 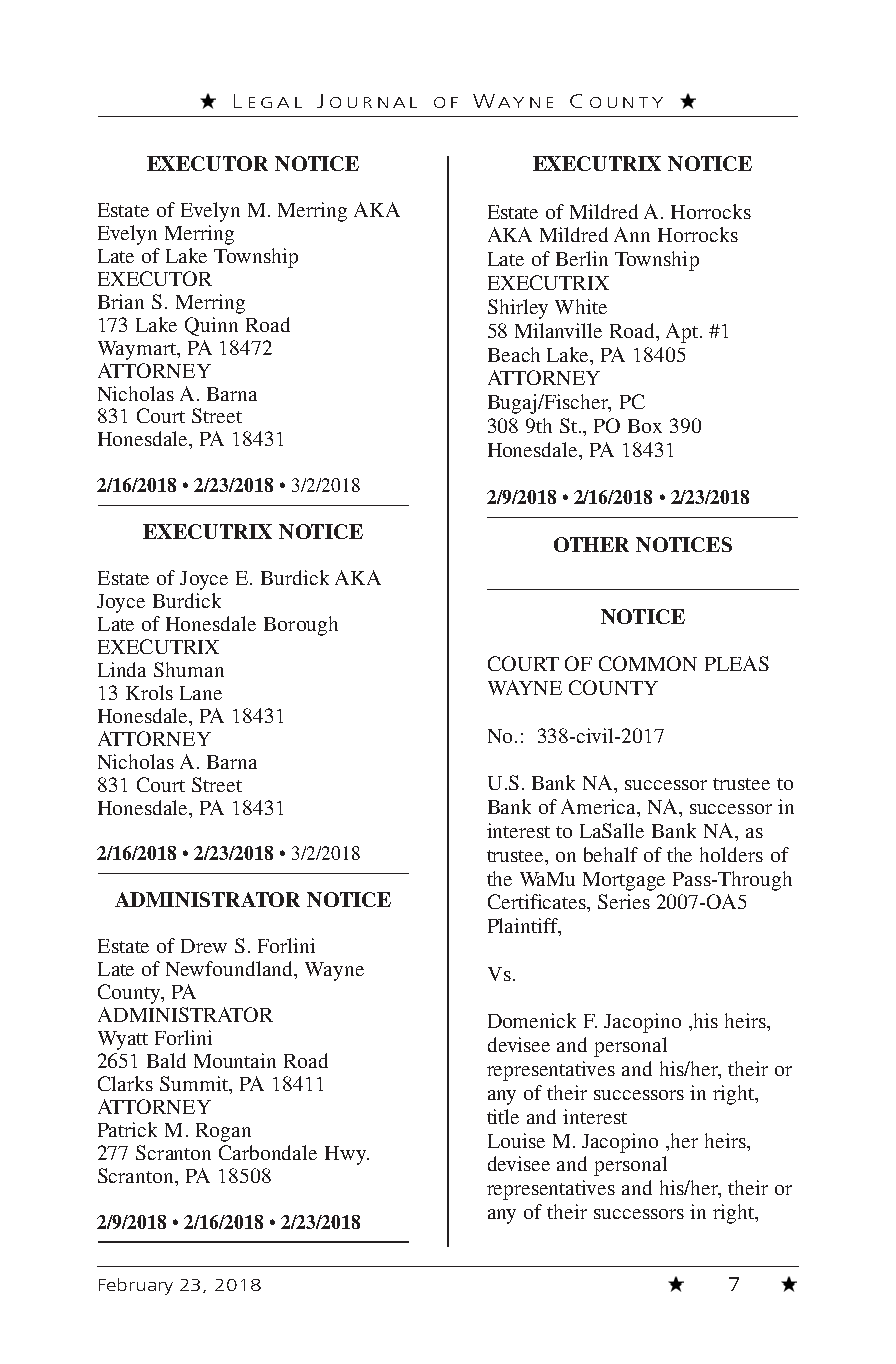 I want to click on Quinn, so click(x=211, y=326).
